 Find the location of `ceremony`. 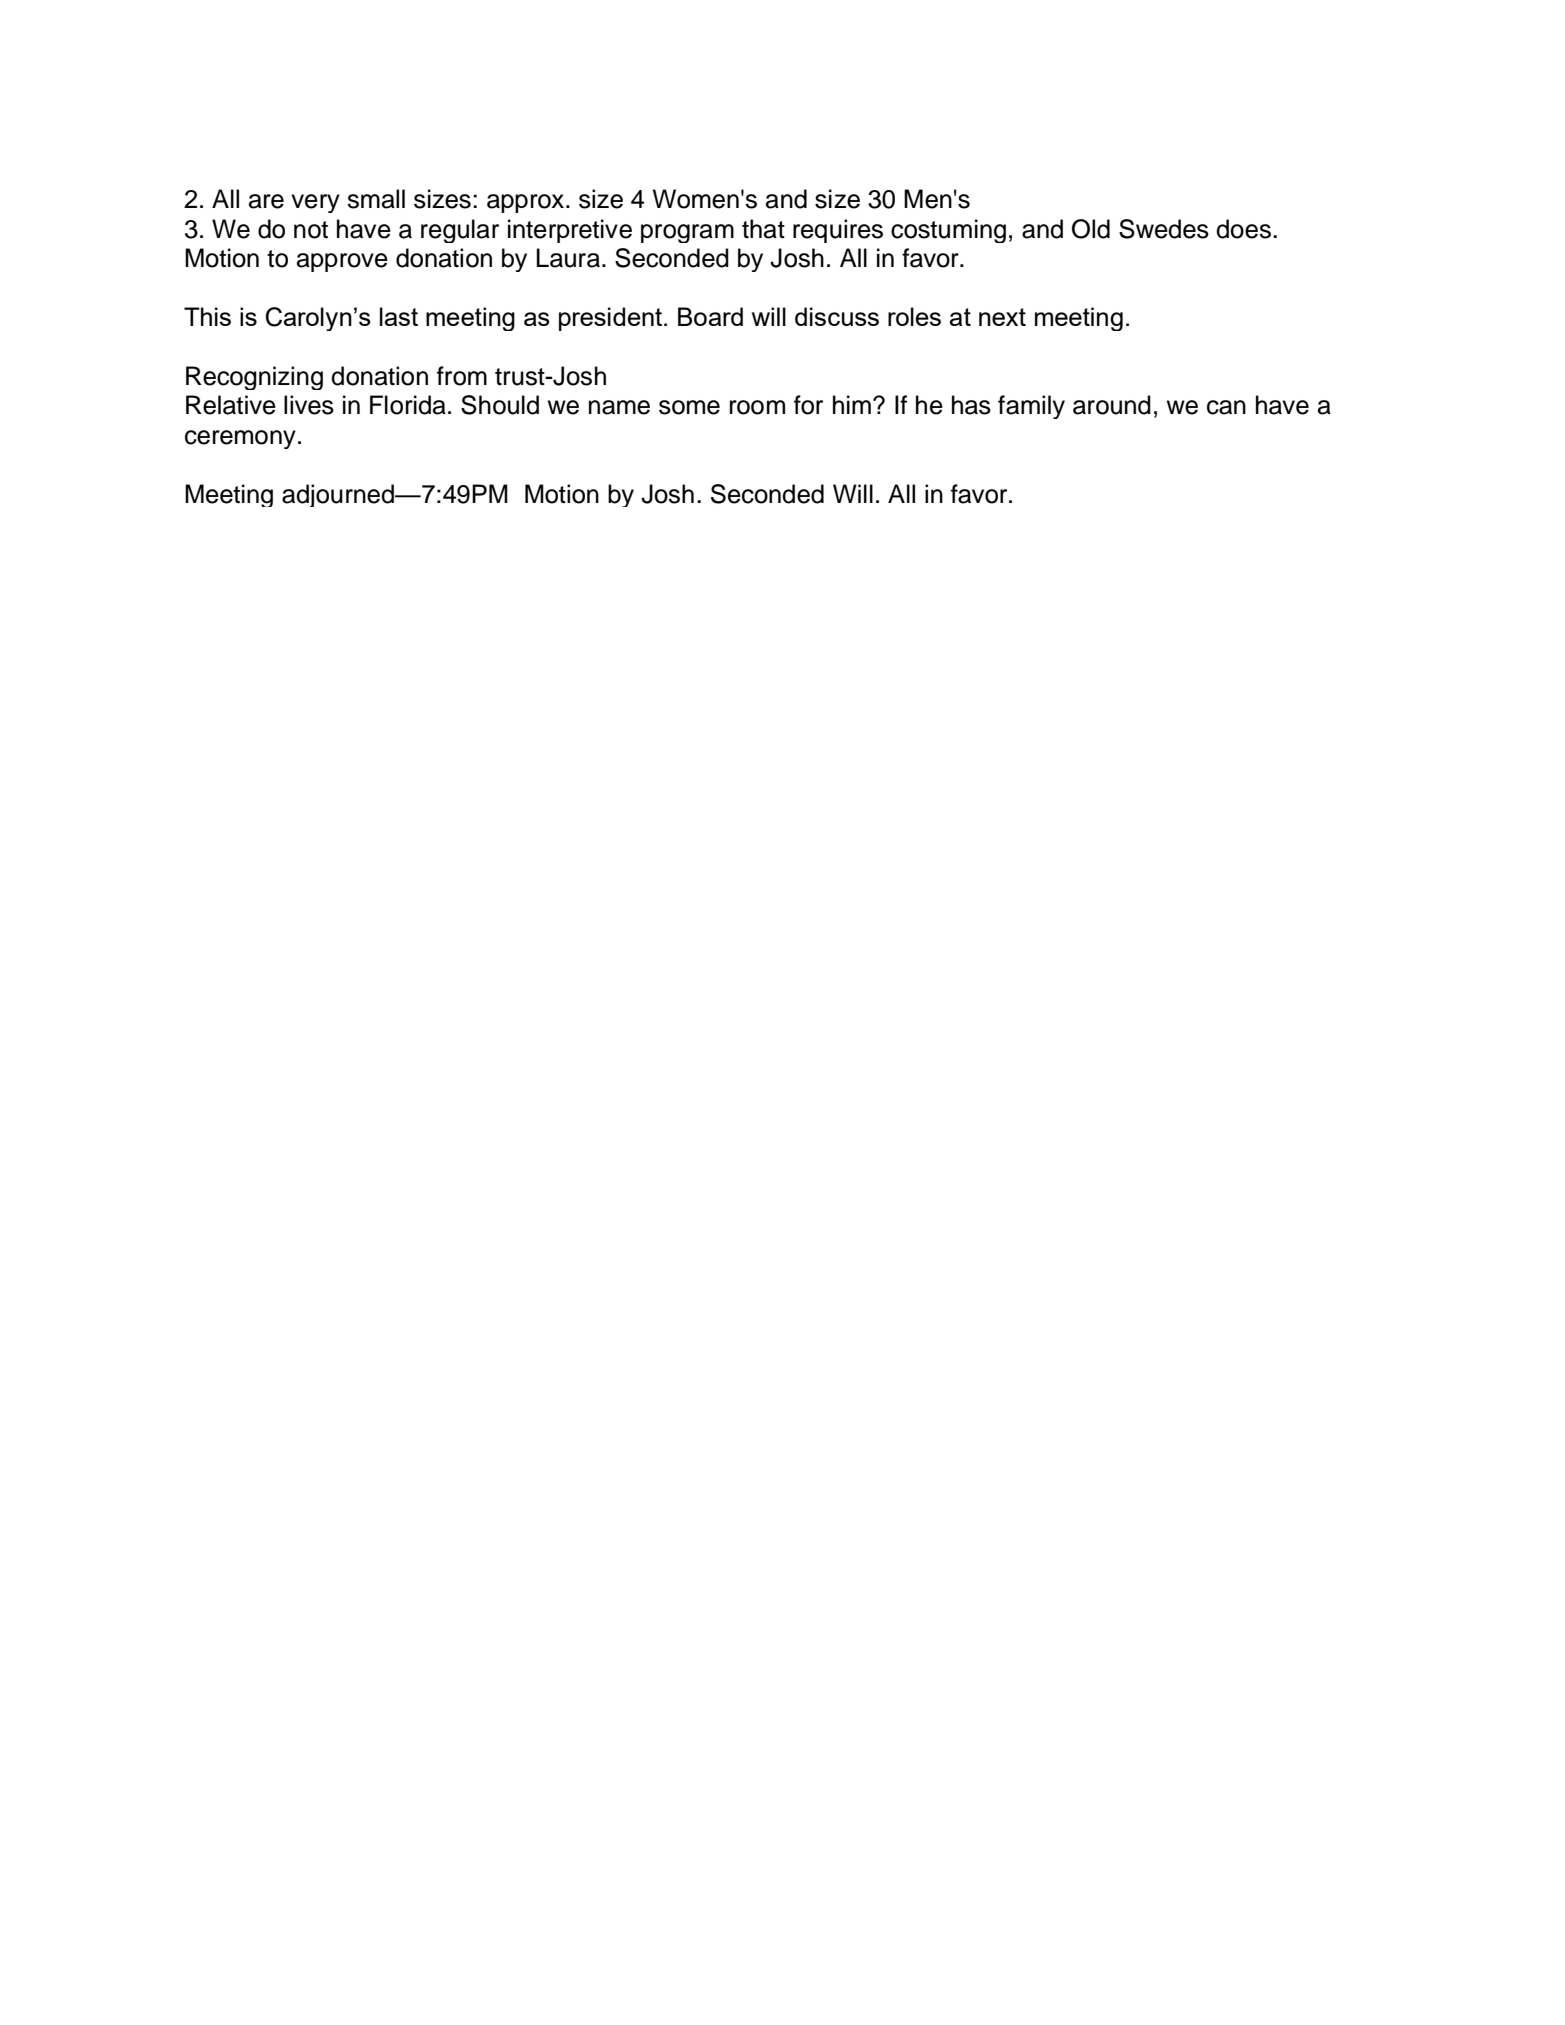

ceremony is located at coordinates (240, 439).
